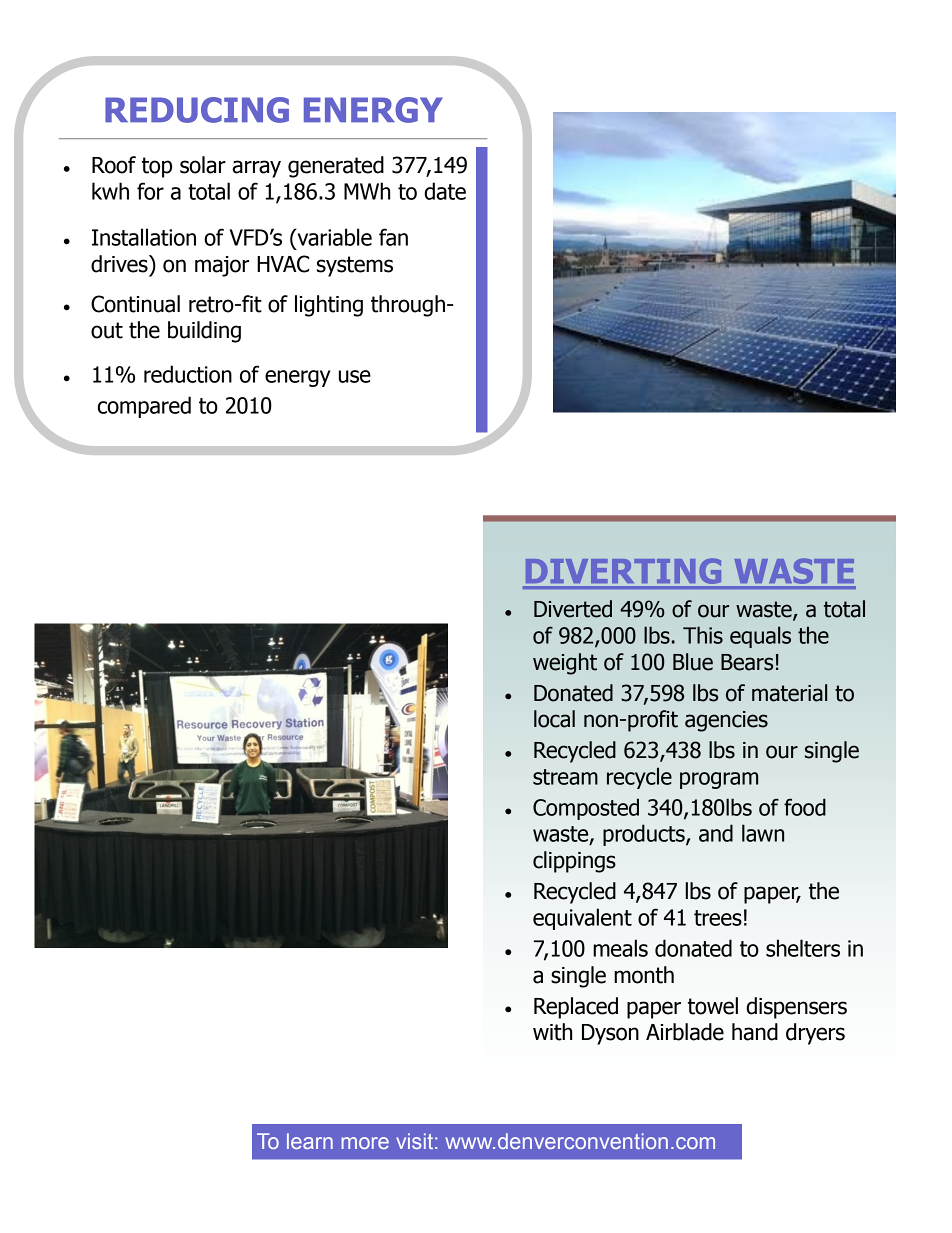 Image resolution: width=952 pixels, height=1233 pixels. I want to click on more, so click(365, 1143).
